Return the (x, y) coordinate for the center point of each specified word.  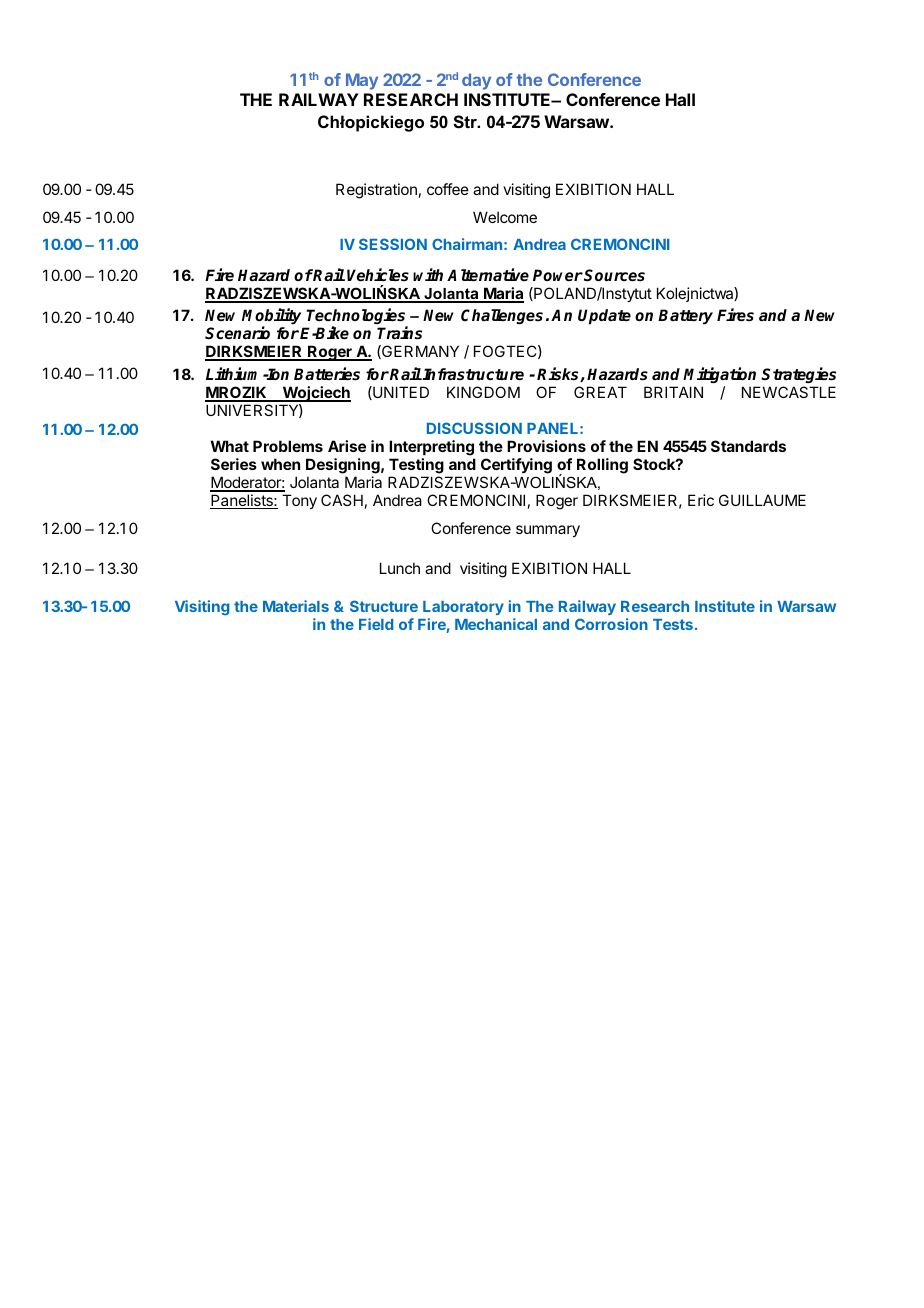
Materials (296, 606)
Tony (299, 501)
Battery (685, 317)
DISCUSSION (474, 428)
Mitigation (721, 377)
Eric (701, 500)
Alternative (488, 274)
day (476, 81)
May (362, 81)
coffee (448, 189)
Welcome (505, 217)
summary (548, 531)
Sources (614, 275)
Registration (376, 191)
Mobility (271, 317)
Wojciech (315, 394)
